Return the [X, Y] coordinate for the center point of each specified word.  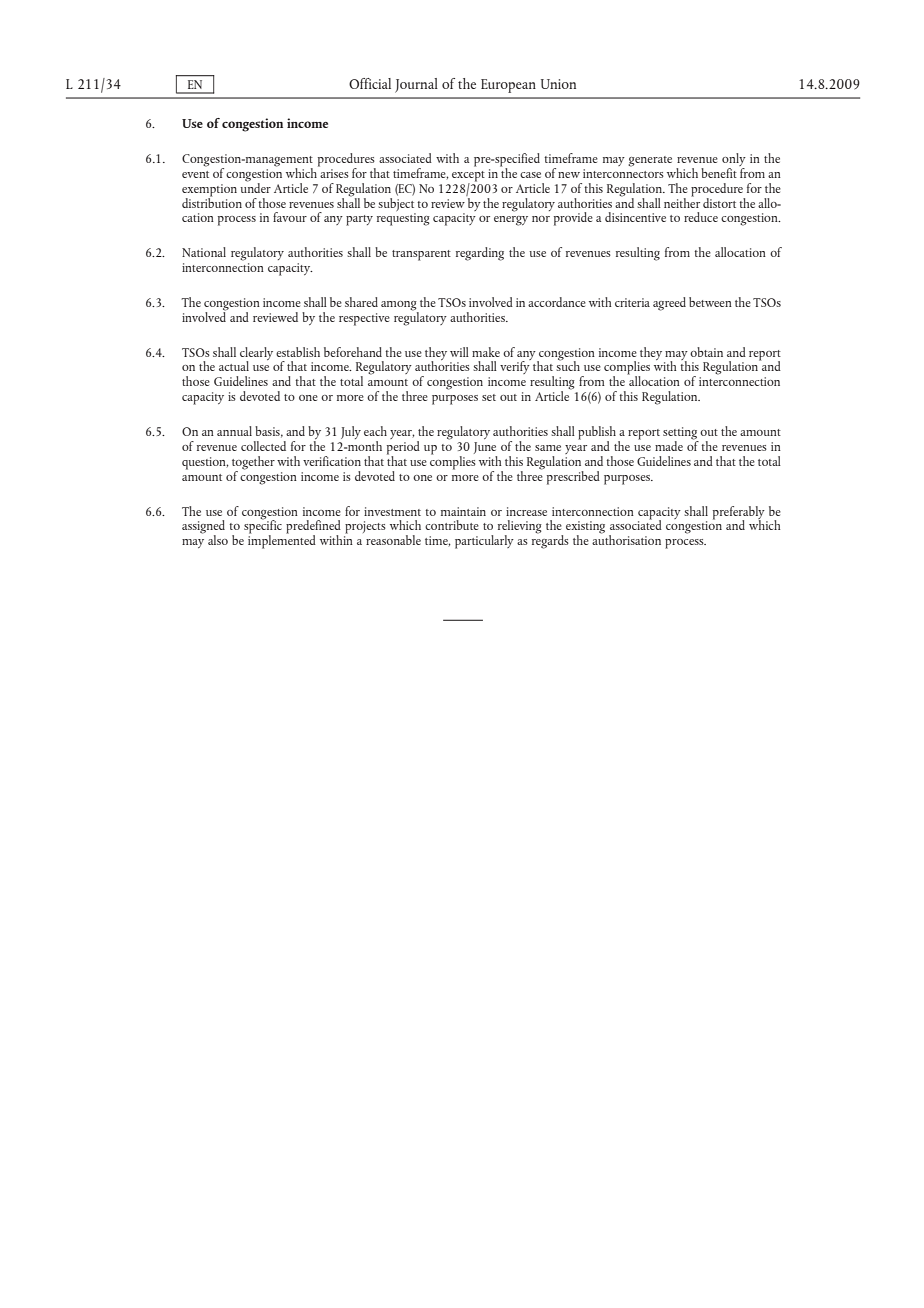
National [204, 252]
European [508, 86]
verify [515, 366]
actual [234, 366]
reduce [701, 217]
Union [558, 84]
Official [370, 83]
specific [263, 527]
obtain [706, 352]
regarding [480, 254]
